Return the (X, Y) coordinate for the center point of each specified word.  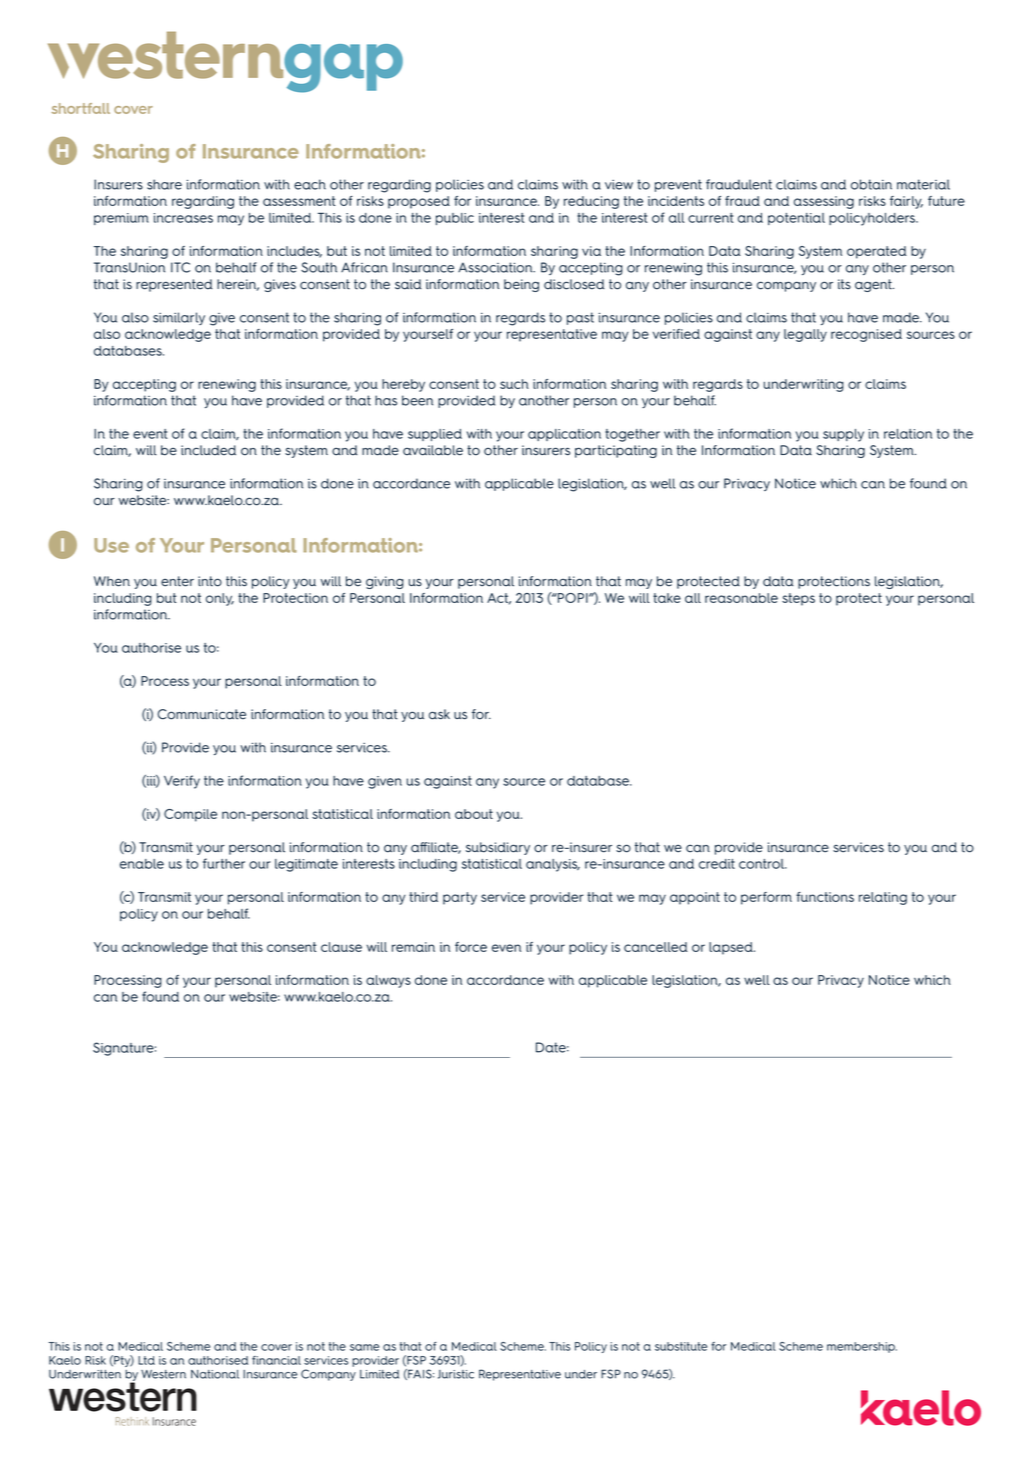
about (474, 814)
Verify (182, 782)
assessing (824, 202)
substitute (681, 1346)
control (762, 864)
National (215, 1374)
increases (183, 218)
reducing (591, 202)
